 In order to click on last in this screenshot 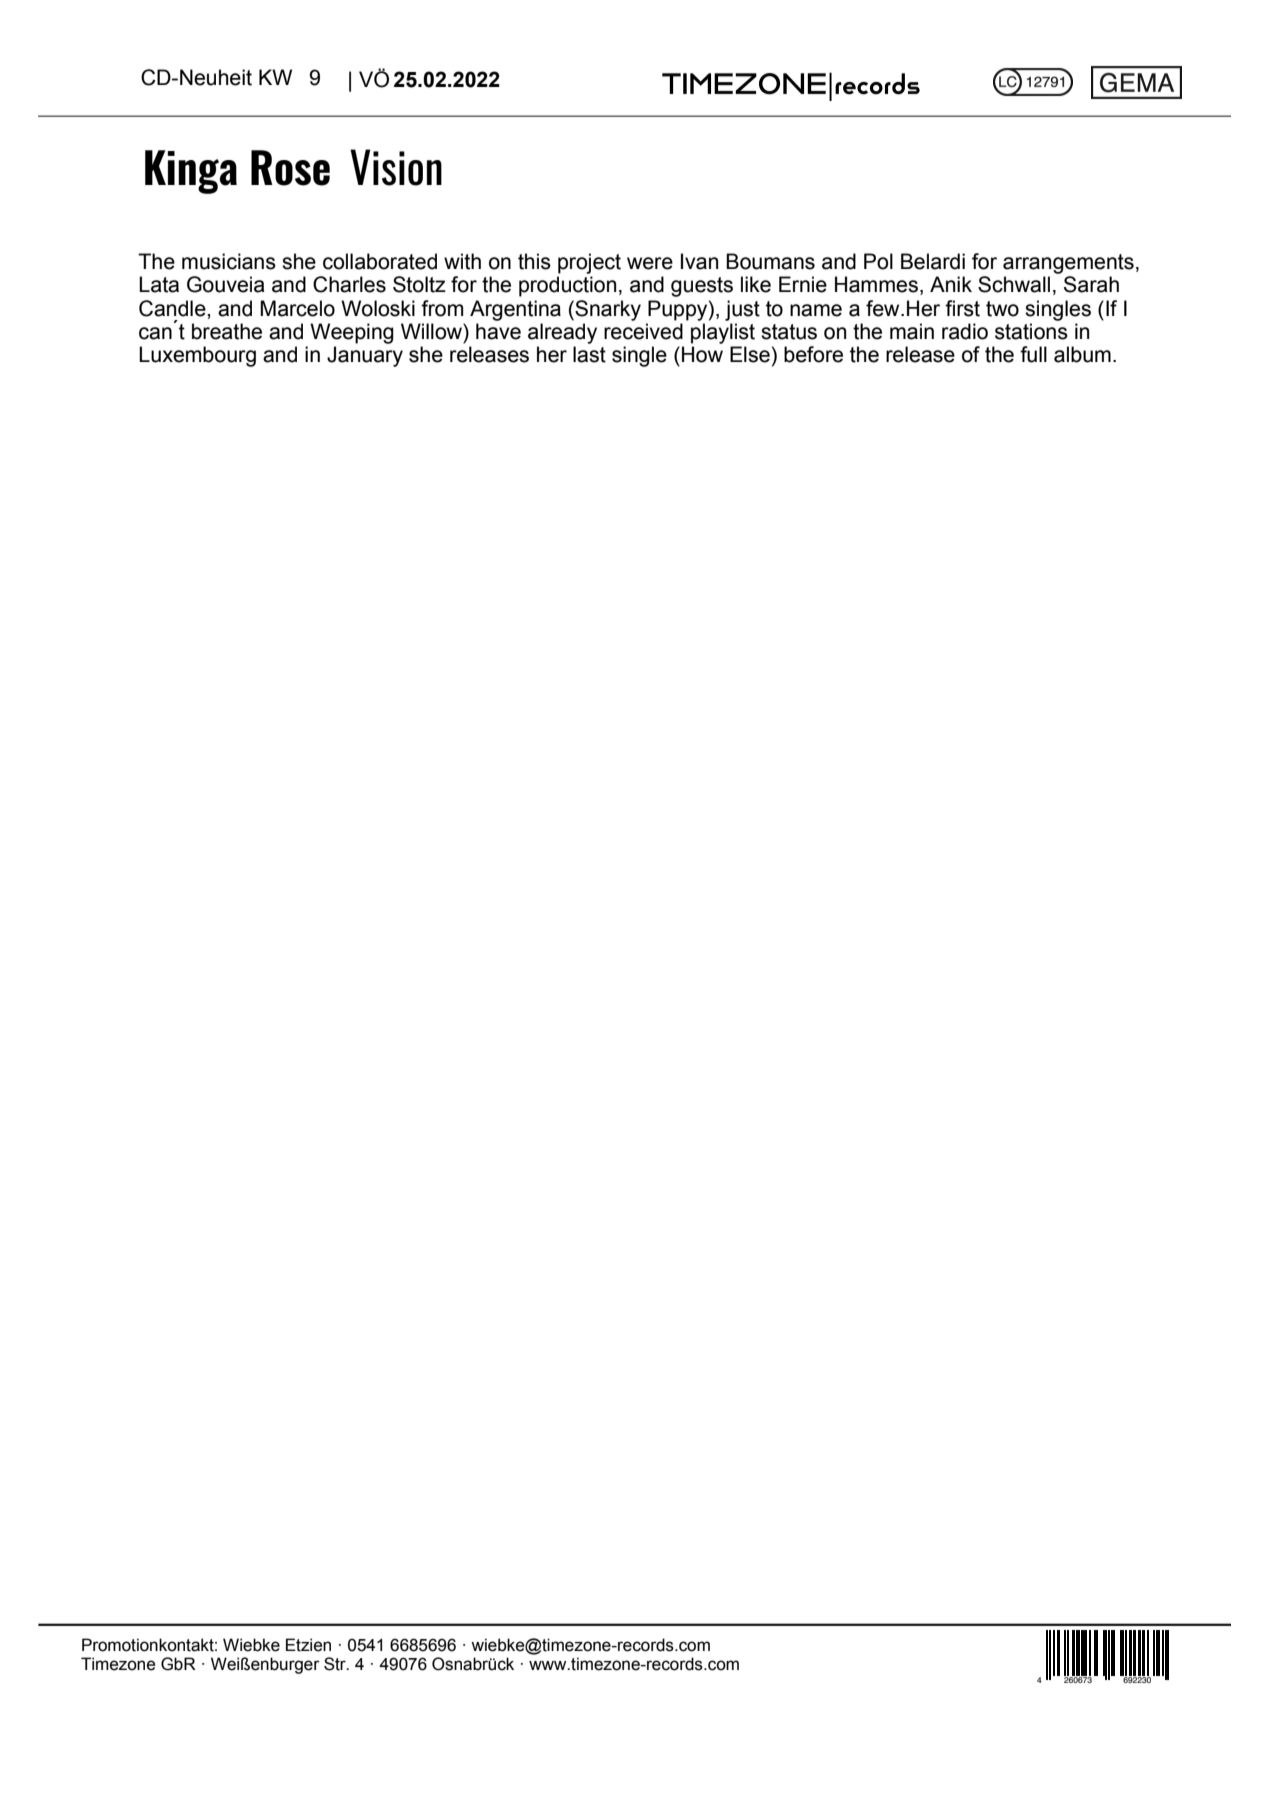, I will do `click(589, 354)`.
